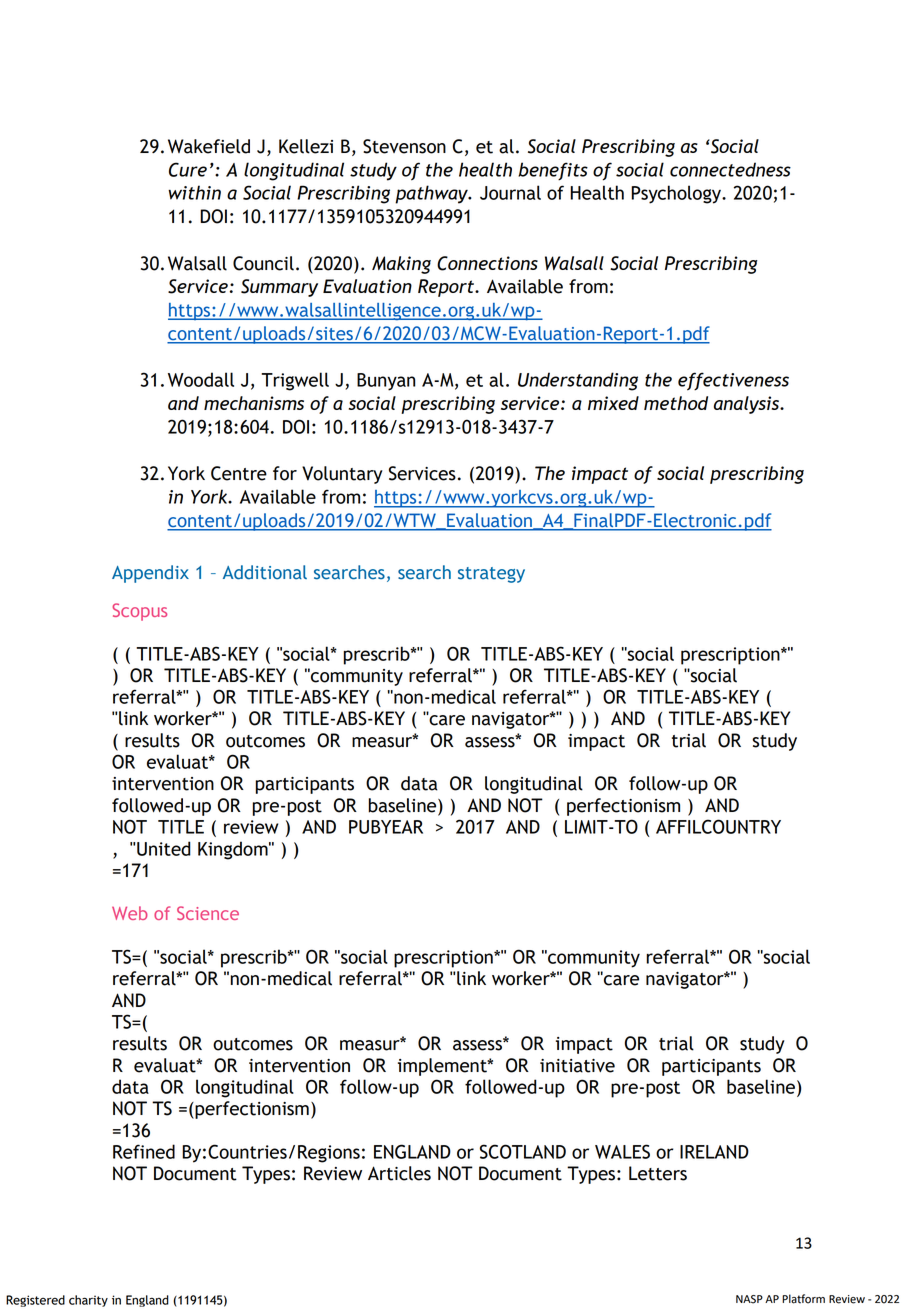 The width and height of the screenshot is (924, 1309). I want to click on Articles, so click(399, 1173).
